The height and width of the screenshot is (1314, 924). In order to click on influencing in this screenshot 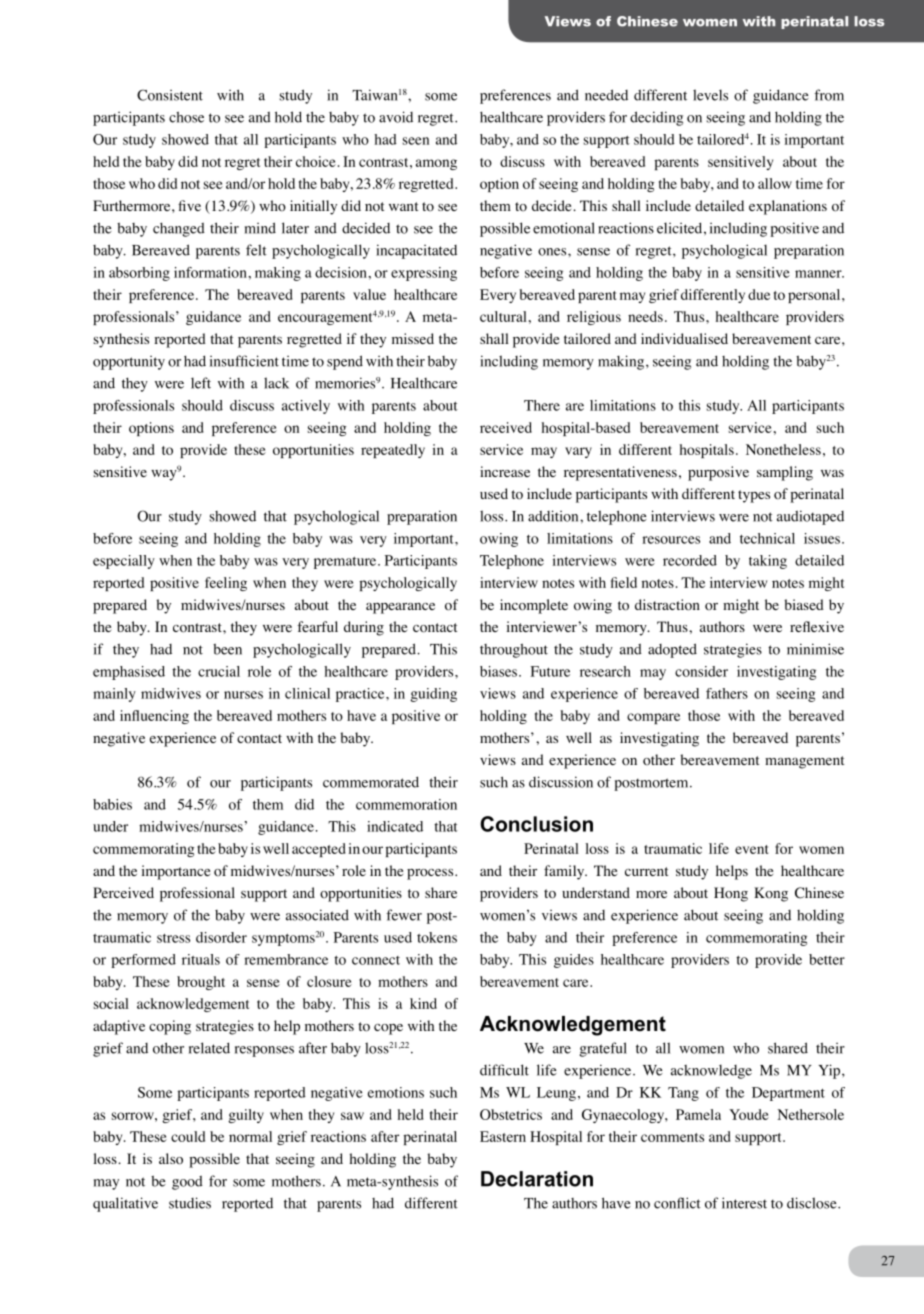, I will do `click(154, 717)`.
